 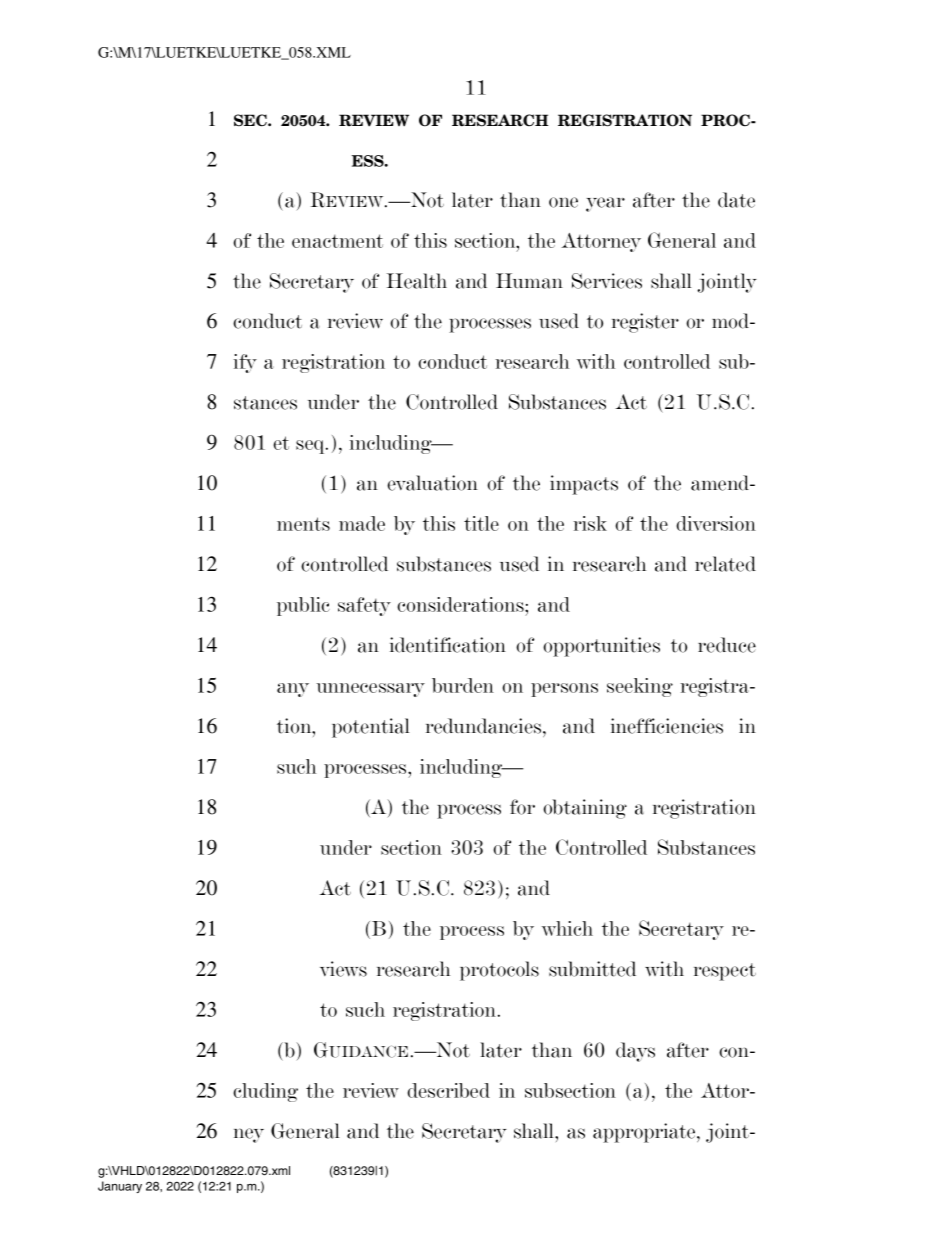 I want to click on potential, so click(x=371, y=728).
